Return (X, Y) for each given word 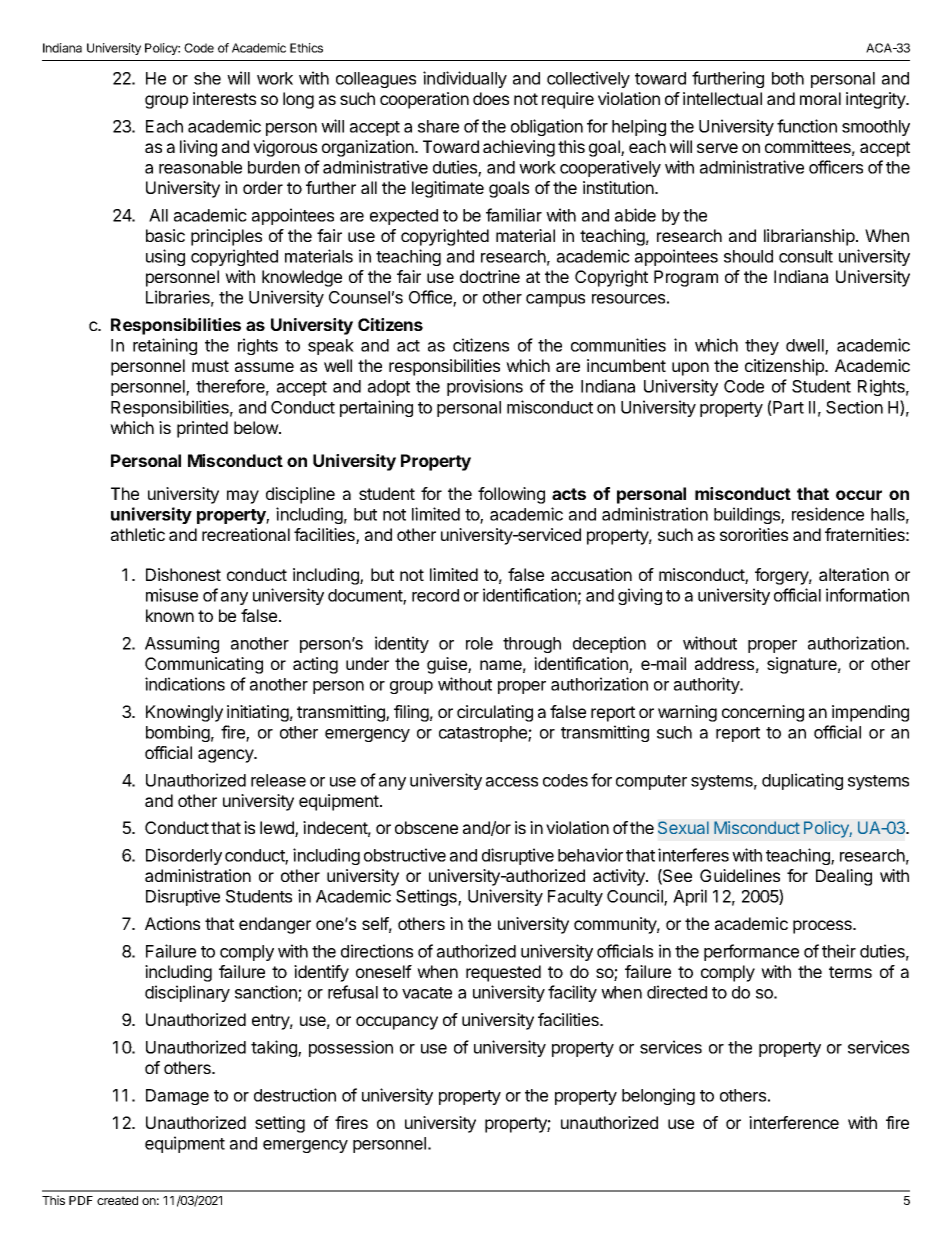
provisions (485, 387)
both (788, 78)
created (117, 1200)
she (207, 78)
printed (202, 429)
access (512, 782)
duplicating (802, 781)
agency (226, 756)
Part (787, 408)
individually (465, 79)
